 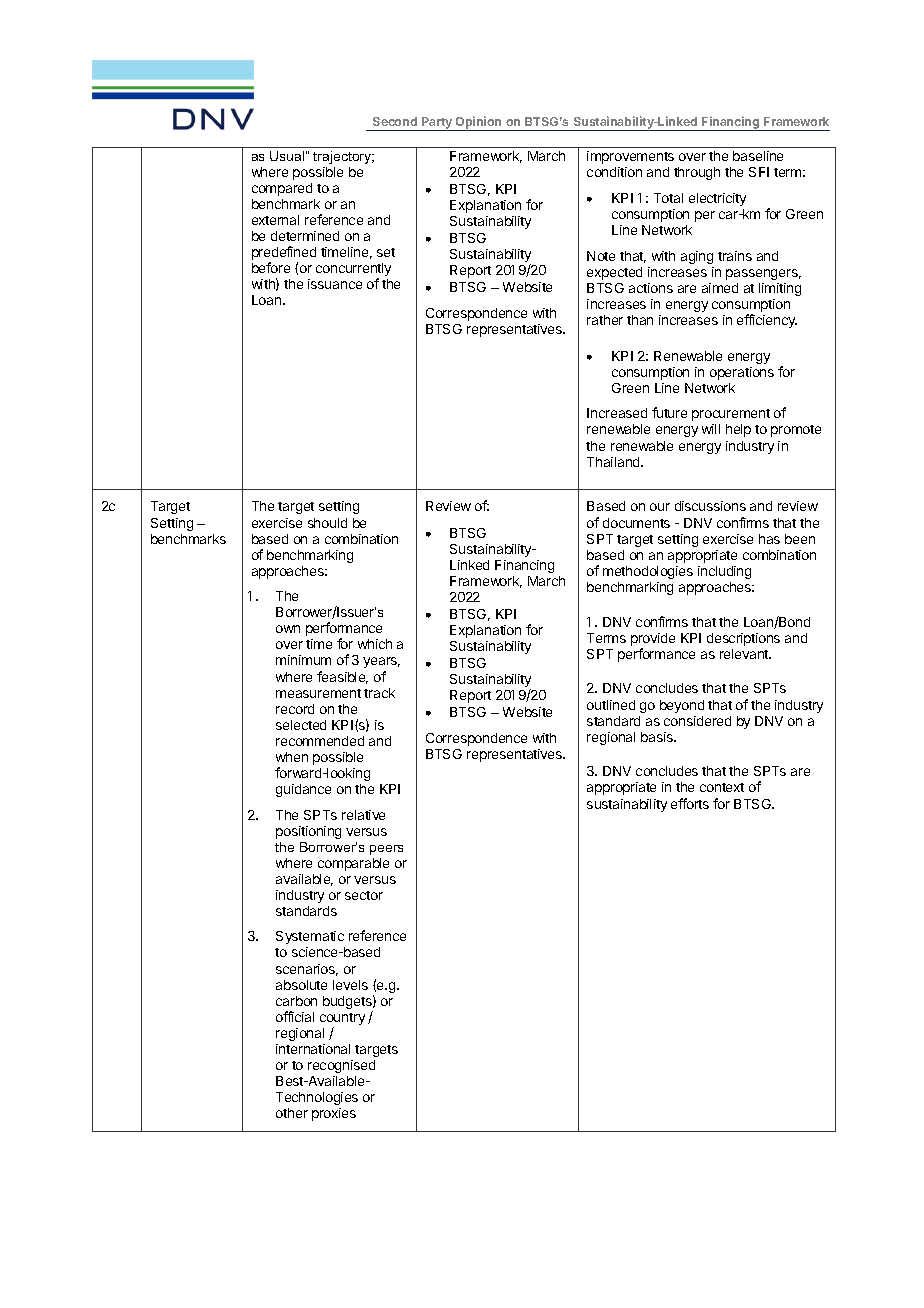 I want to click on compared, so click(x=282, y=189).
